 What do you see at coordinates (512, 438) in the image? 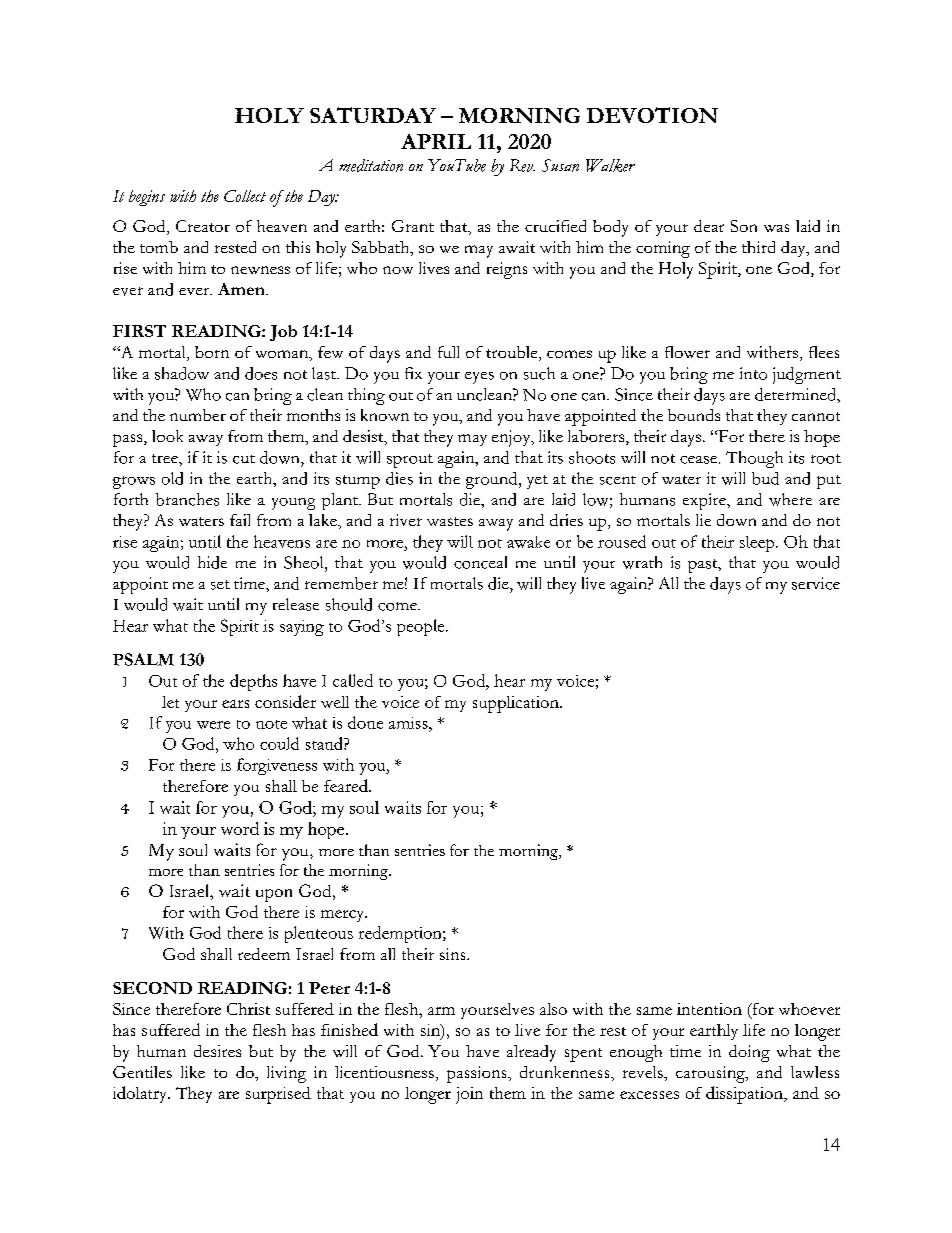
I see `enjoy` at bounding box center [512, 438].
